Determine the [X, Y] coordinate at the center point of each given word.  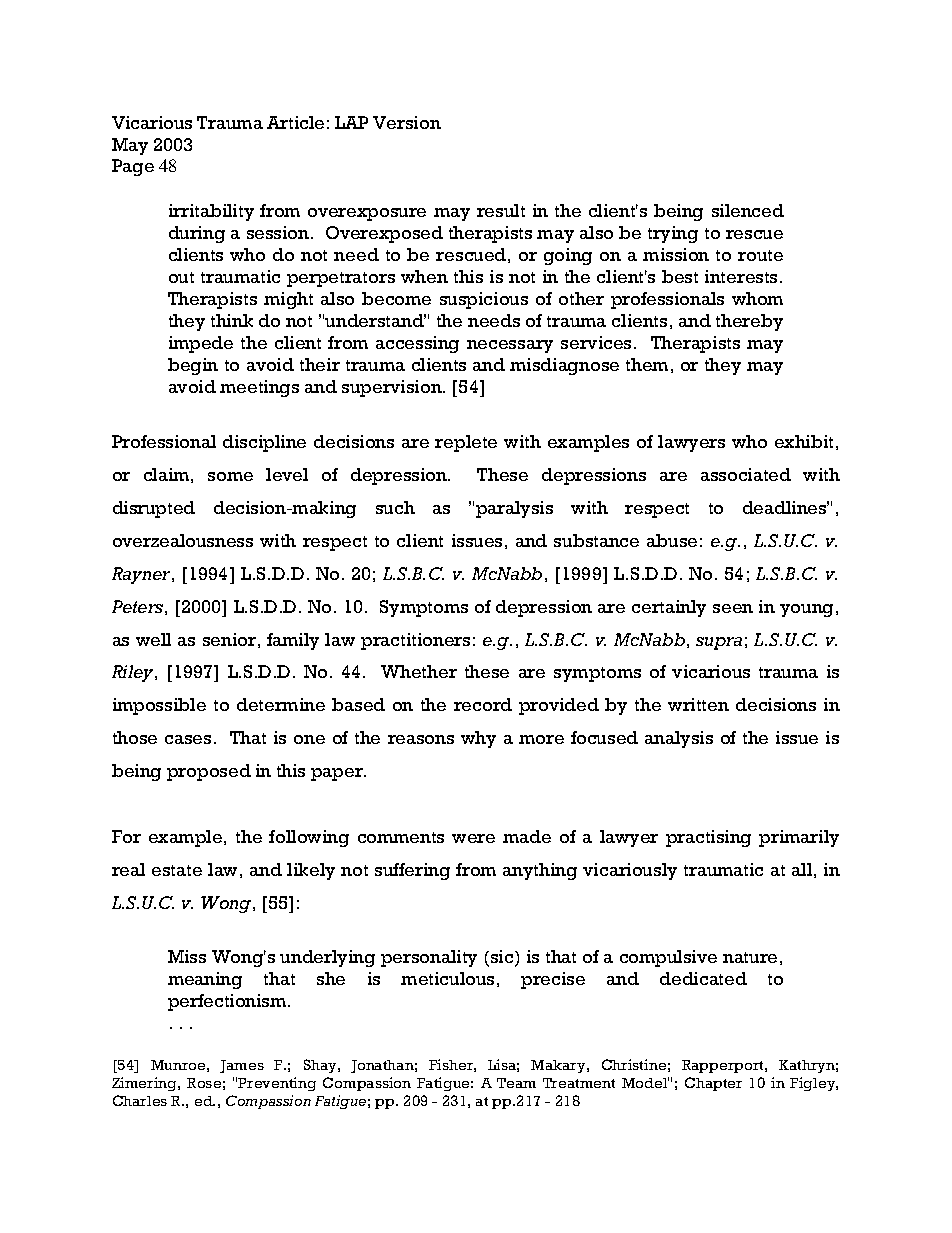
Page [133, 167]
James [242, 1066]
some [230, 476]
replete [466, 443]
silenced [748, 210]
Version [407, 122]
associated [746, 474]
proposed [209, 772]
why [478, 739]
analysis [679, 739]
